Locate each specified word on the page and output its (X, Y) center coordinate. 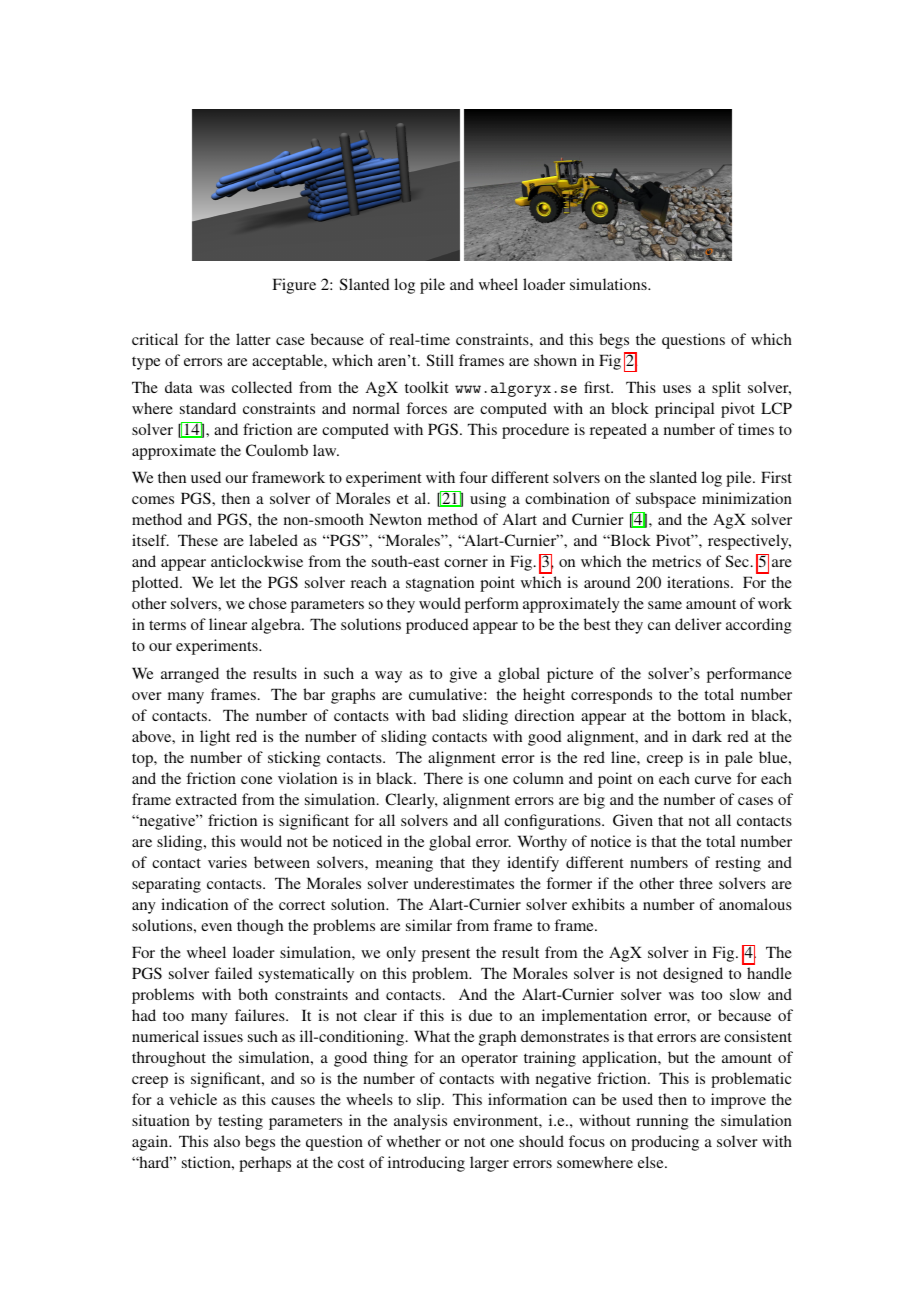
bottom (701, 715)
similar (429, 925)
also (227, 1141)
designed (693, 975)
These (198, 540)
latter (253, 339)
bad (444, 715)
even (216, 927)
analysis (420, 1122)
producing (665, 1143)
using (488, 500)
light (215, 738)
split (726, 389)
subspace (666, 500)
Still (440, 360)
